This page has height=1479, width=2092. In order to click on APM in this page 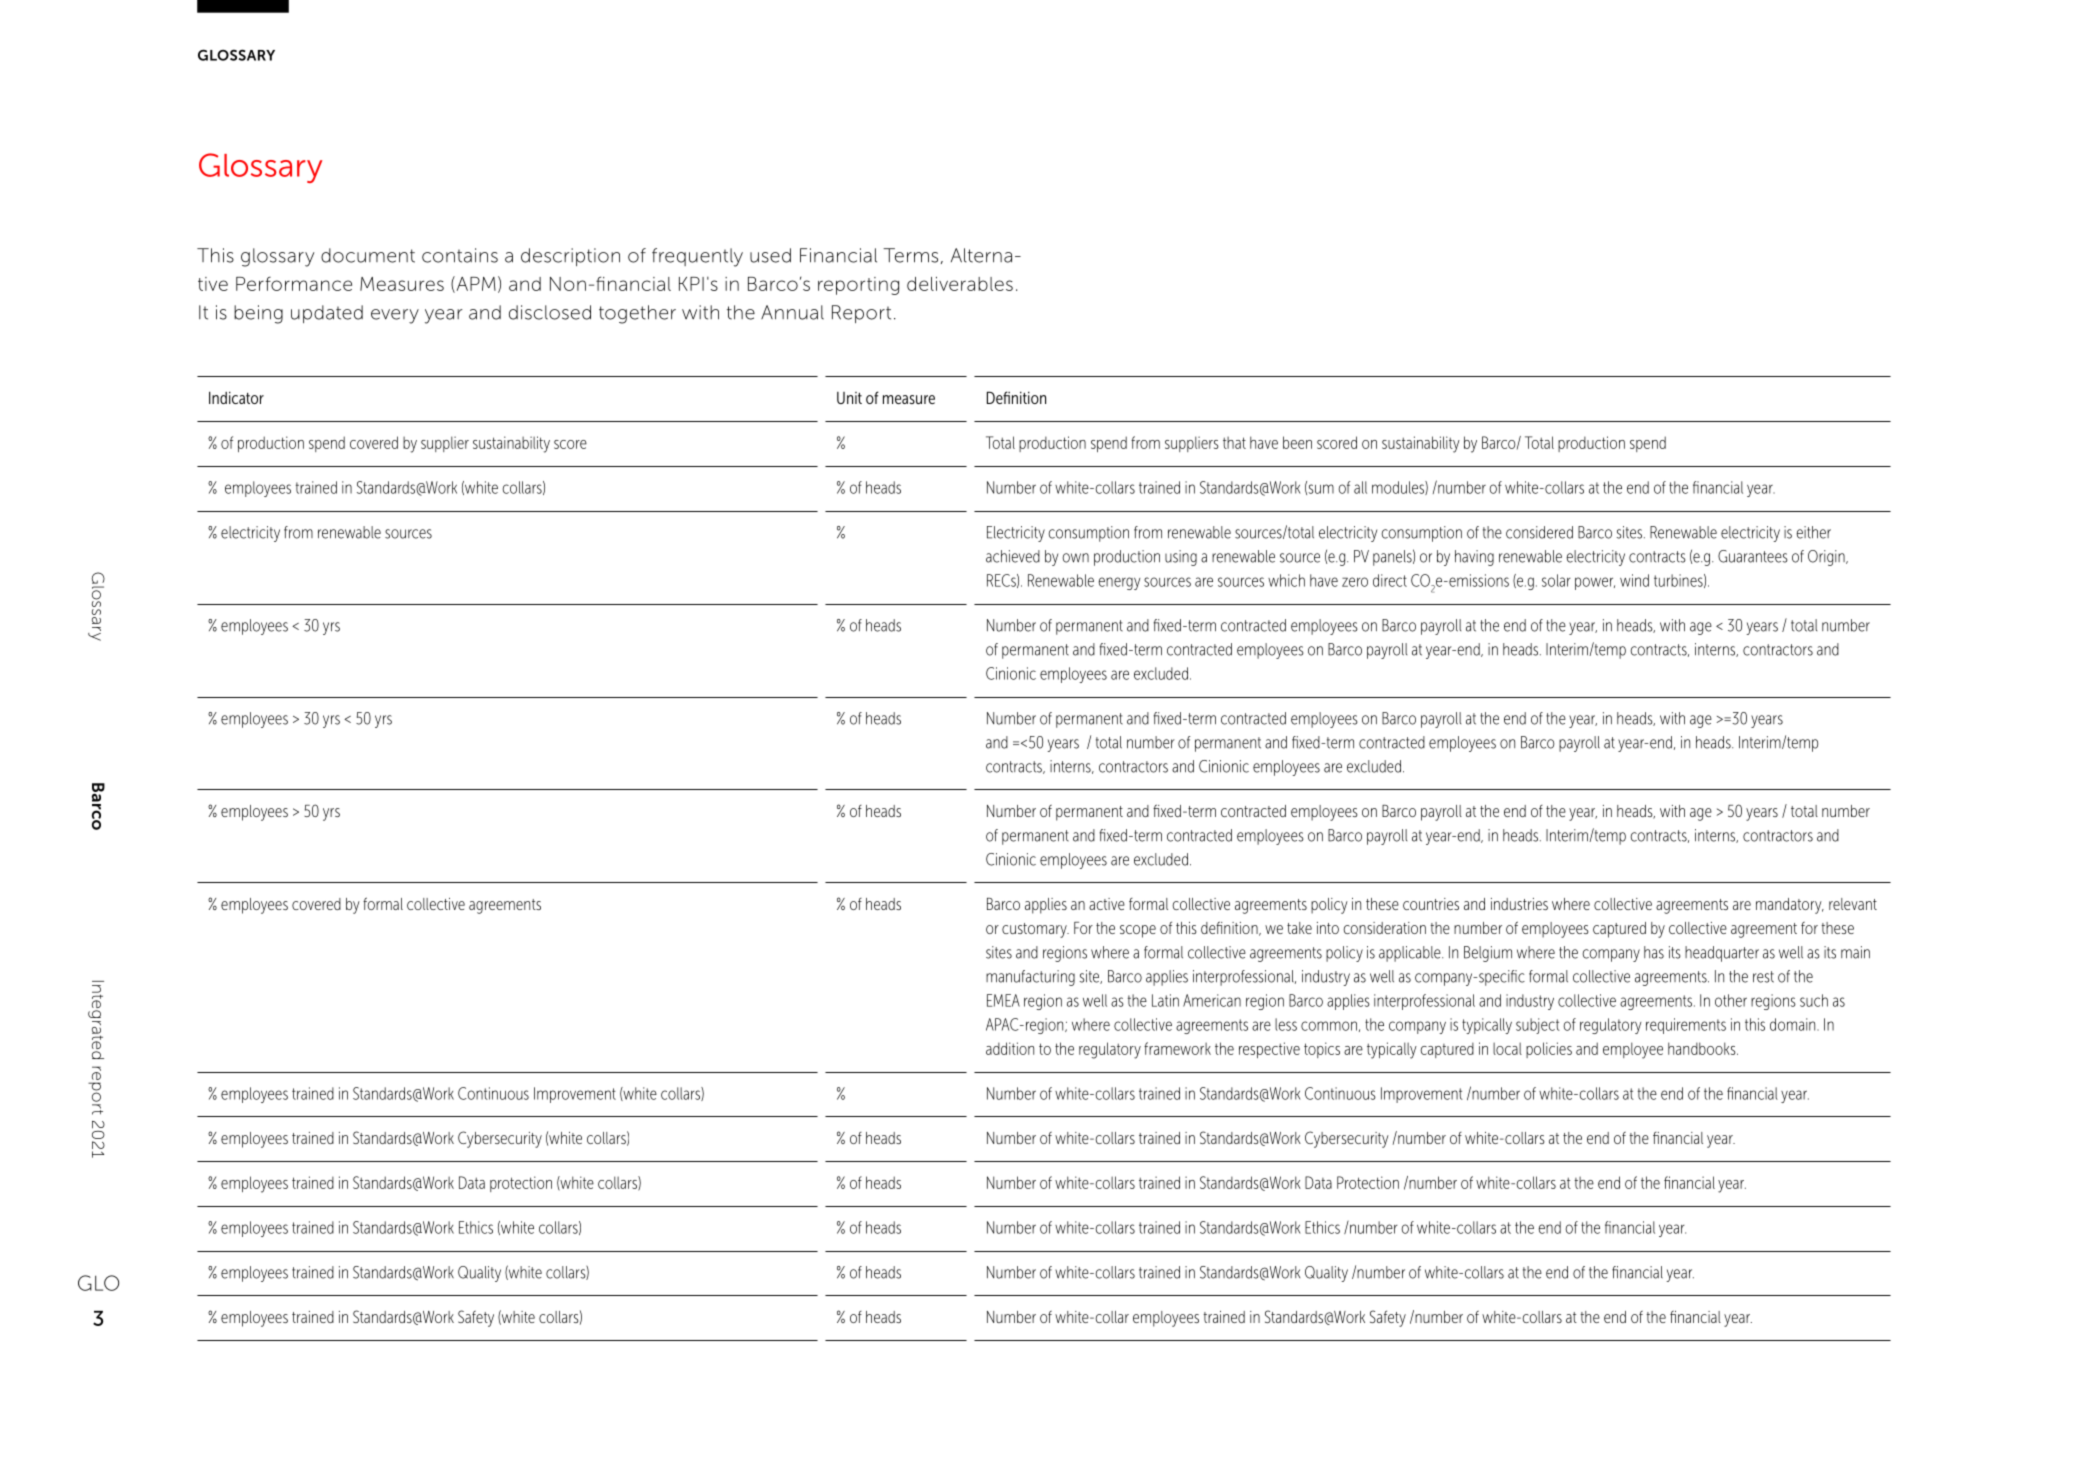, I will do `click(475, 284)`.
